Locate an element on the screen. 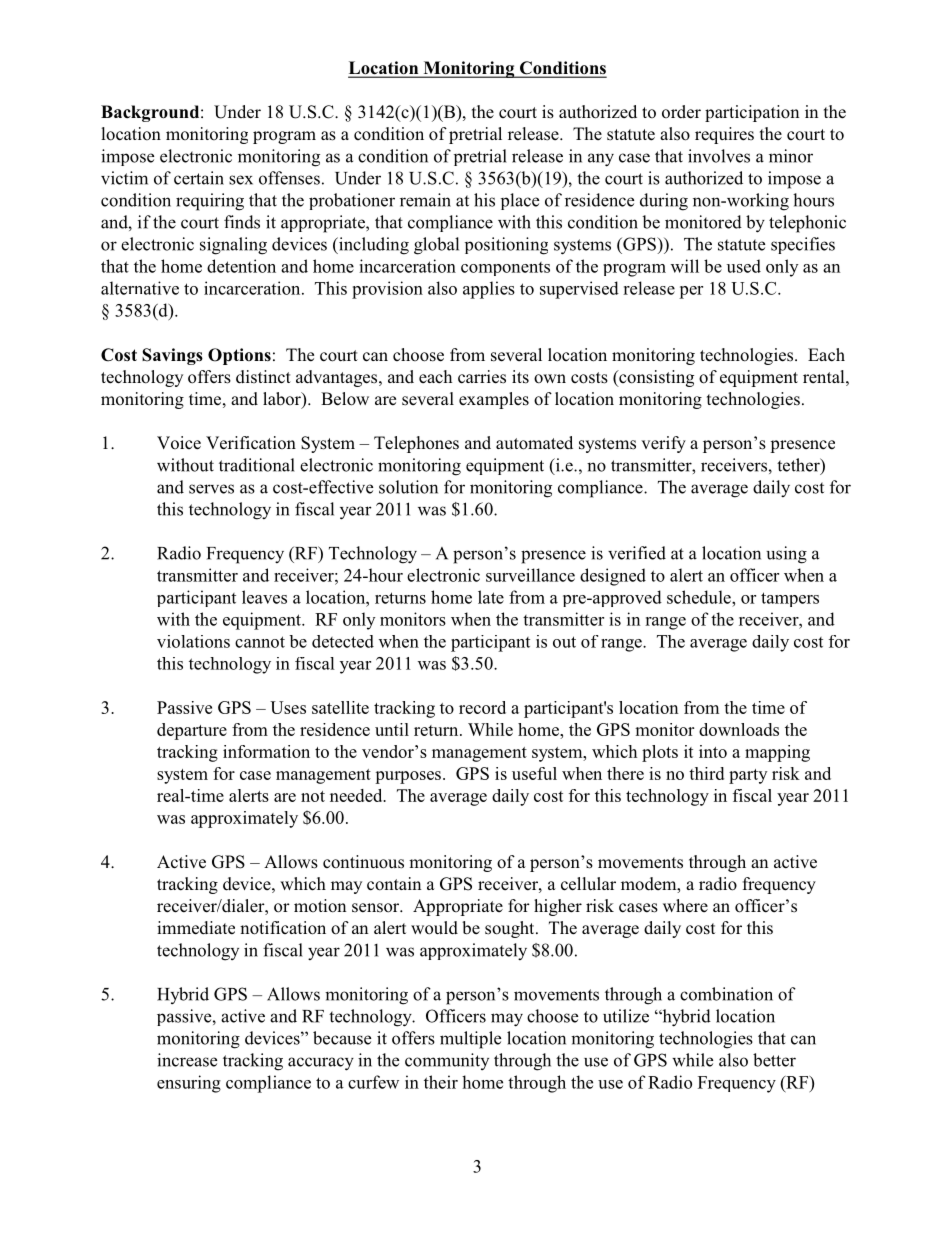 The height and width of the screenshot is (1233, 952). late is located at coordinates (491, 597).
